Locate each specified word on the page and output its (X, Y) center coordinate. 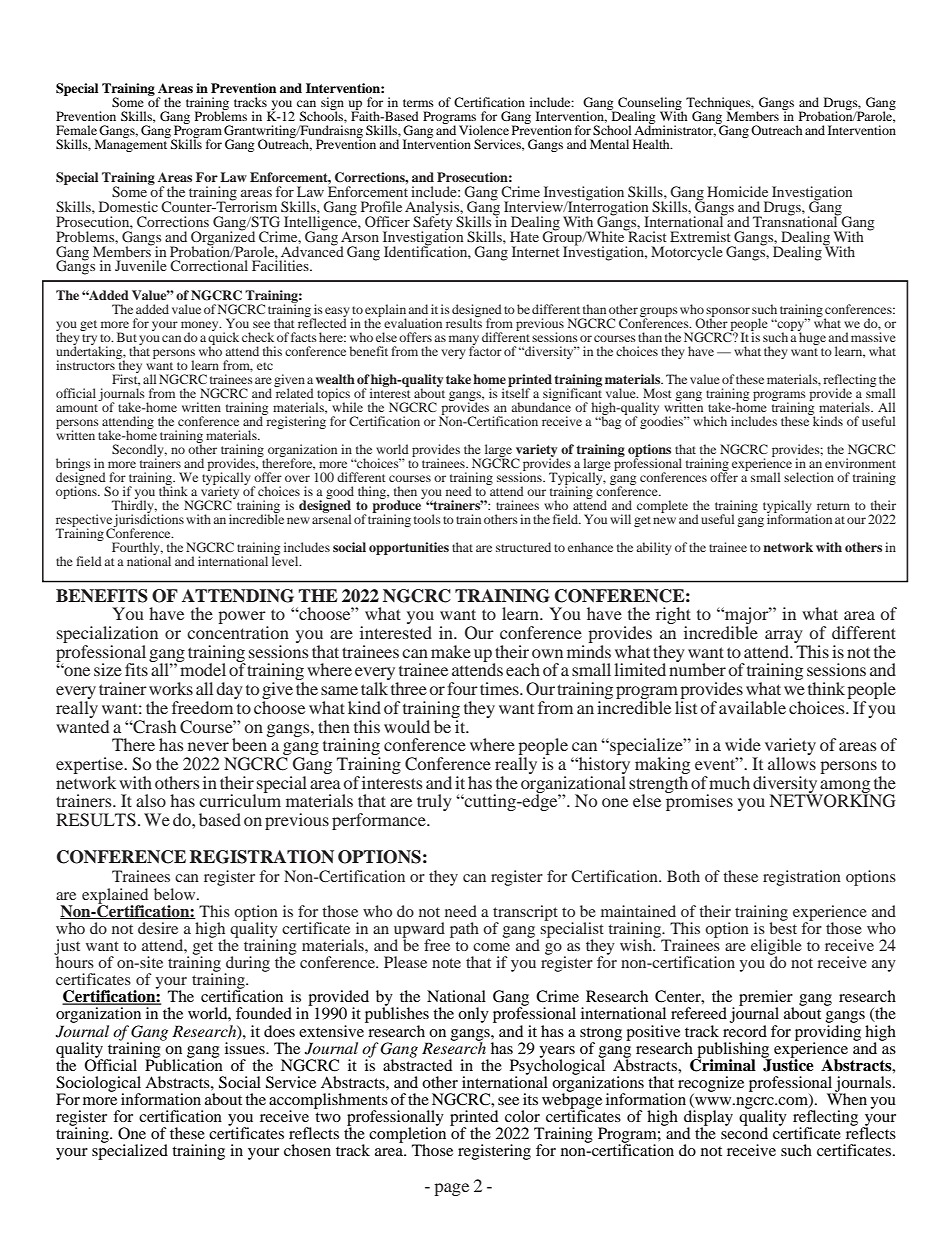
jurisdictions (148, 520)
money (201, 327)
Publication (184, 1064)
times (500, 688)
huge (812, 337)
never (208, 746)
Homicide (737, 191)
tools (427, 519)
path (464, 930)
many (464, 341)
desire (158, 928)
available (752, 707)
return (833, 506)
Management (131, 145)
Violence (484, 130)
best (783, 927)
